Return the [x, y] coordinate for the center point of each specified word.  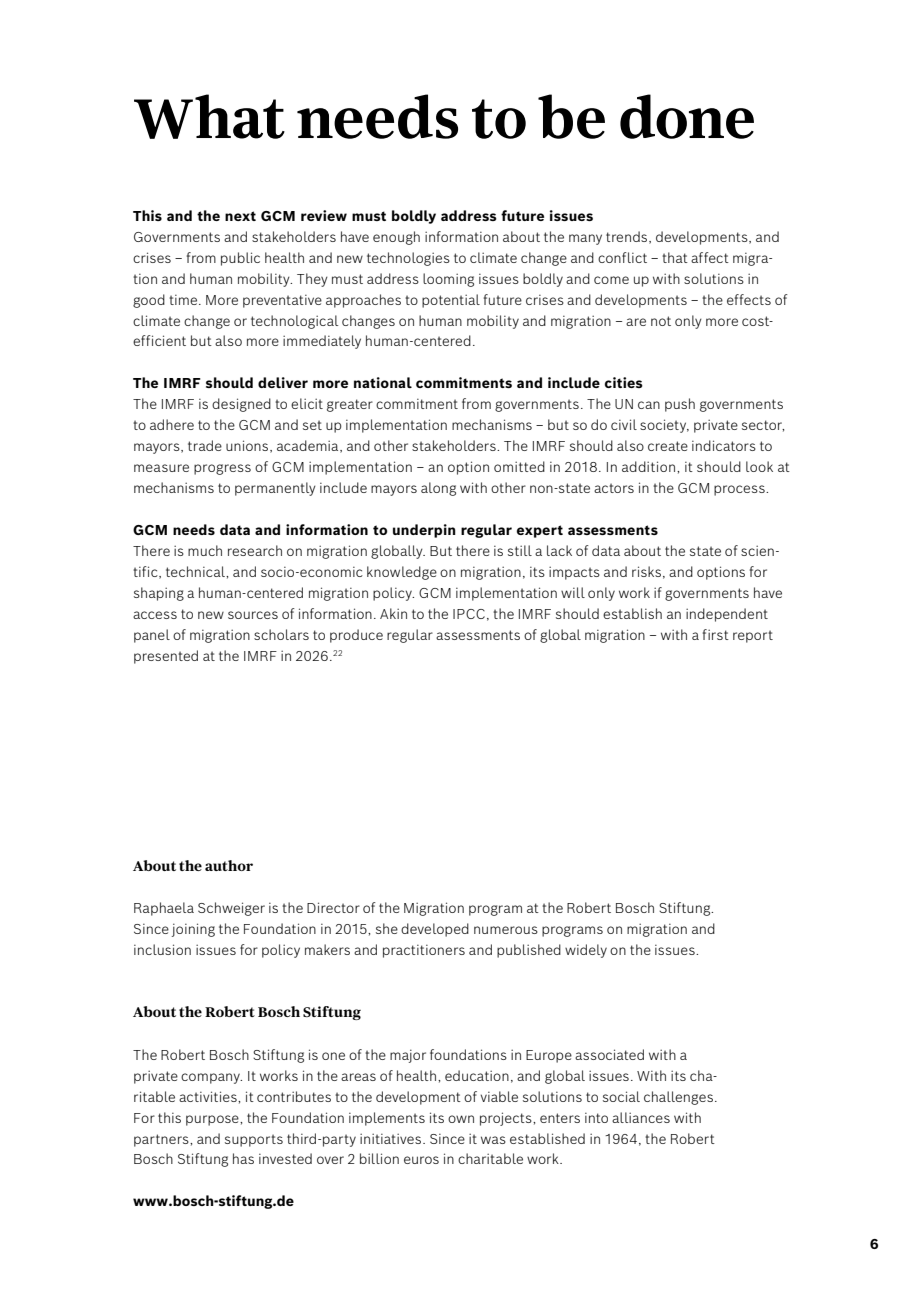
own [461, 1119]
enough [396, 238]
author [229, 865]
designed [241, 405]
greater [350, 405]
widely [586, 951]
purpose [213, 1120]
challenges [678, 1098]
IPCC [469, 614]
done [687, 116]
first [716, 634]
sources [253, 615]
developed [435, 930]
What [209, 116]
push [680, 405]
